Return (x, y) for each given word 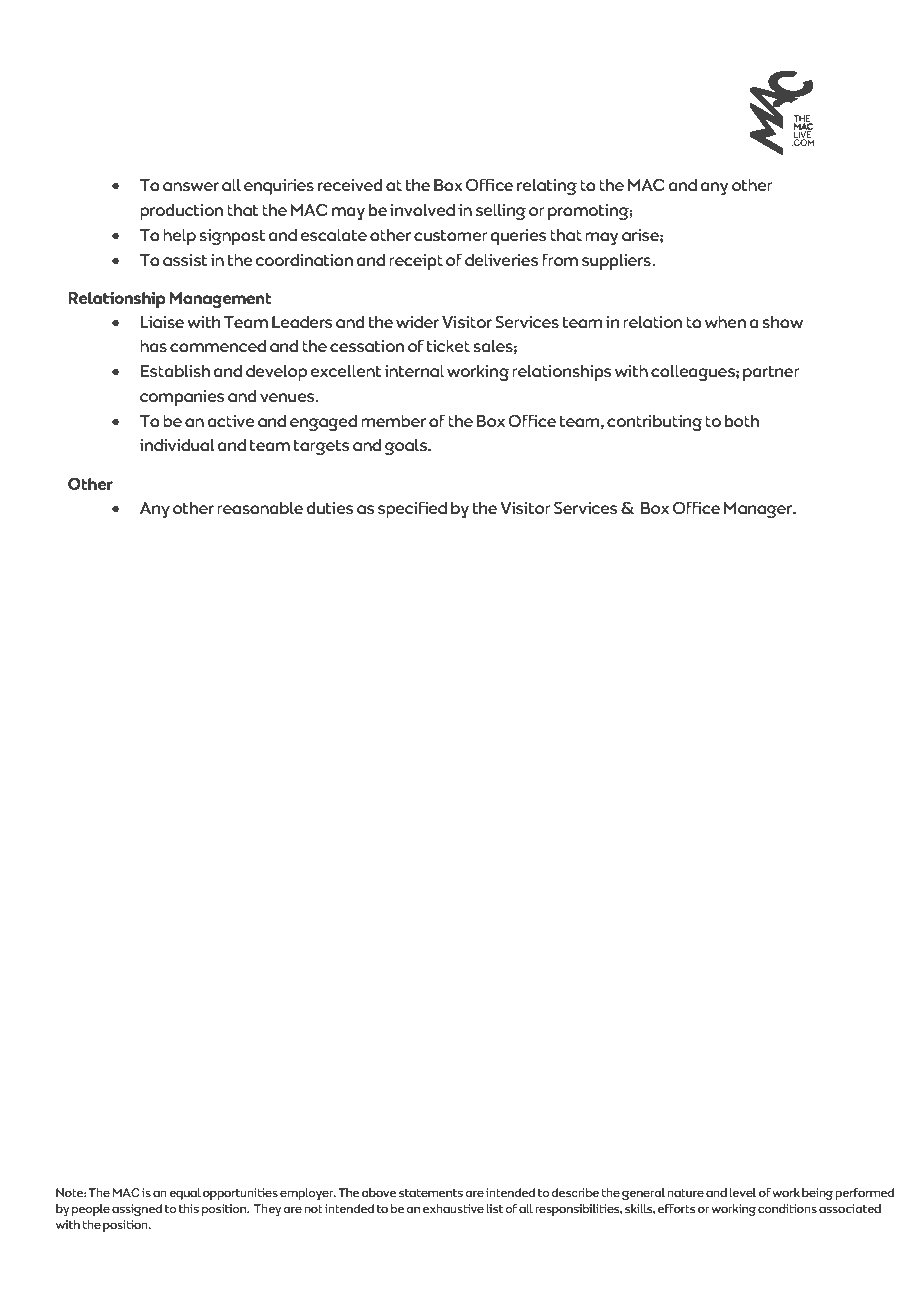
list (494, 1208)
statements (431, 1193)
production (181, 212)
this (189, 1208)
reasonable (260, 508)
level (742, 1192)
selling (501, 212)
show (783, 322)
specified (412, 509)
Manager (759, 510)
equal (185, 1194)
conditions (787, 1208)
